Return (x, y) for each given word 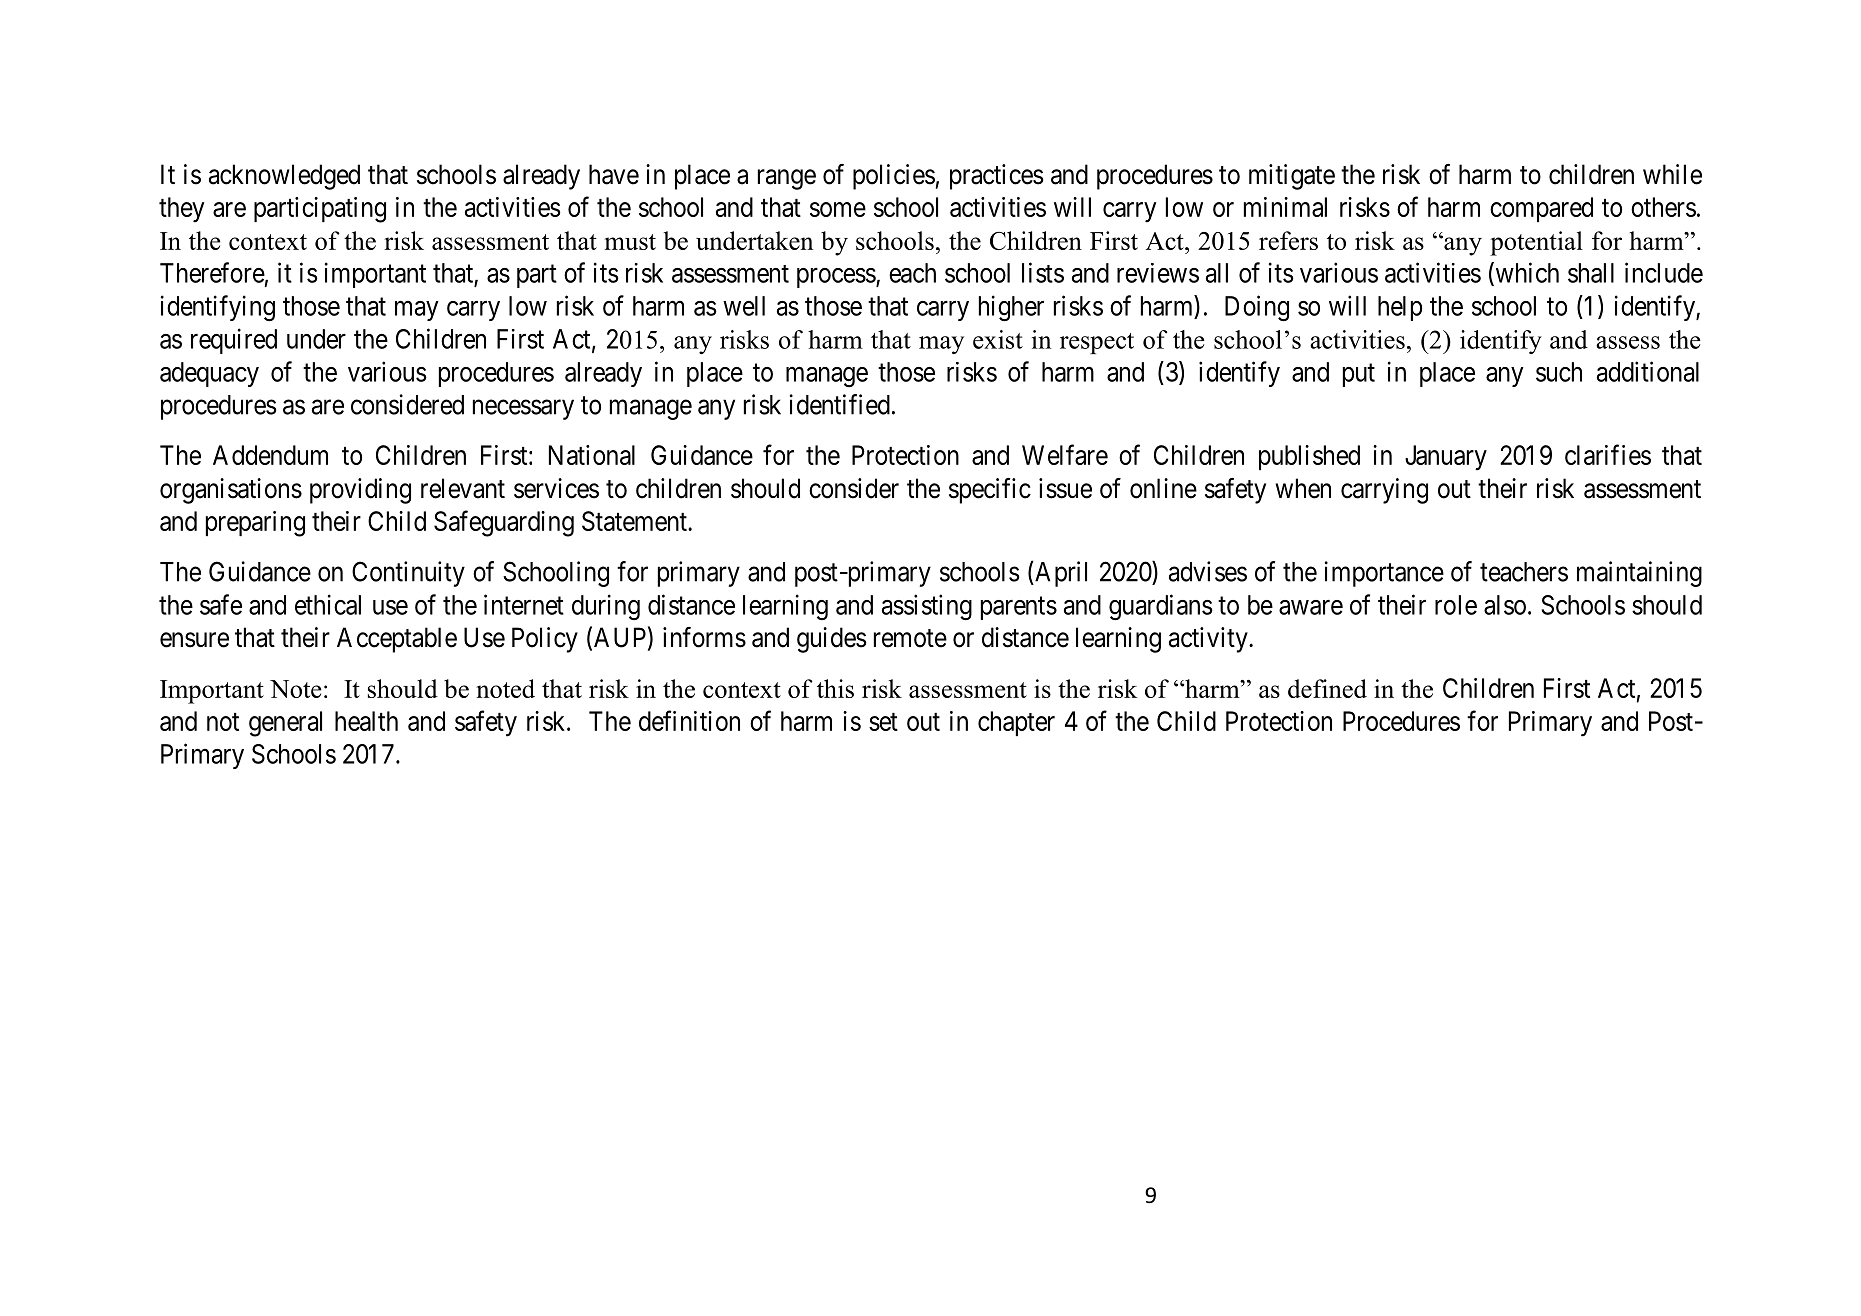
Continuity (408, 574)
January (1446, 458)
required (234, 341)
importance (1384, 574)
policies (894, 177)
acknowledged (284, 177)
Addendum (270, 455)
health (366, 721)
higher (1011, 308)
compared (1541, 209)
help (1400, 308)
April (1060, 574)
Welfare (1065, 454)
